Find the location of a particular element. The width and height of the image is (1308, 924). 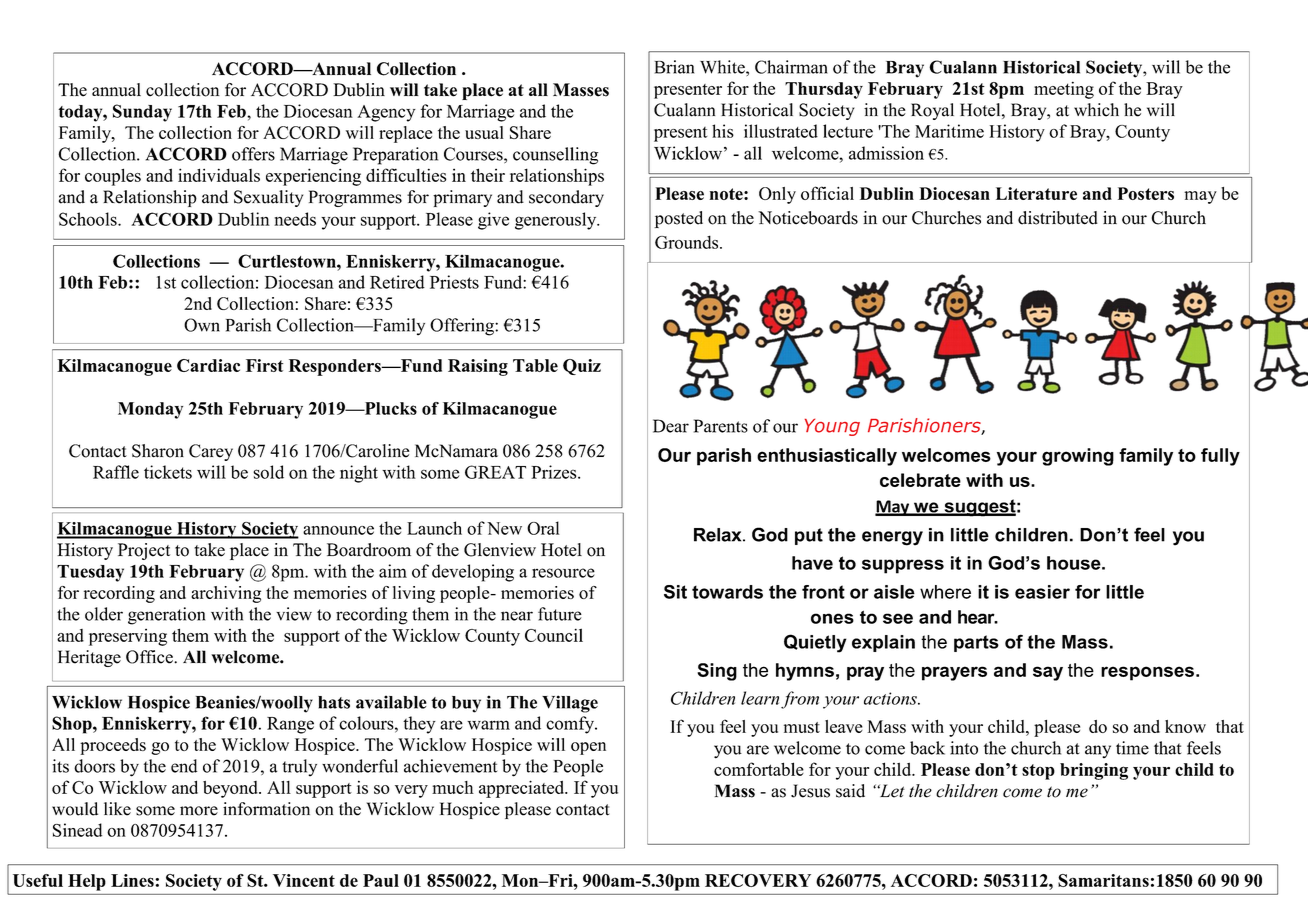

Sit is located at coordinates (675, 592).
